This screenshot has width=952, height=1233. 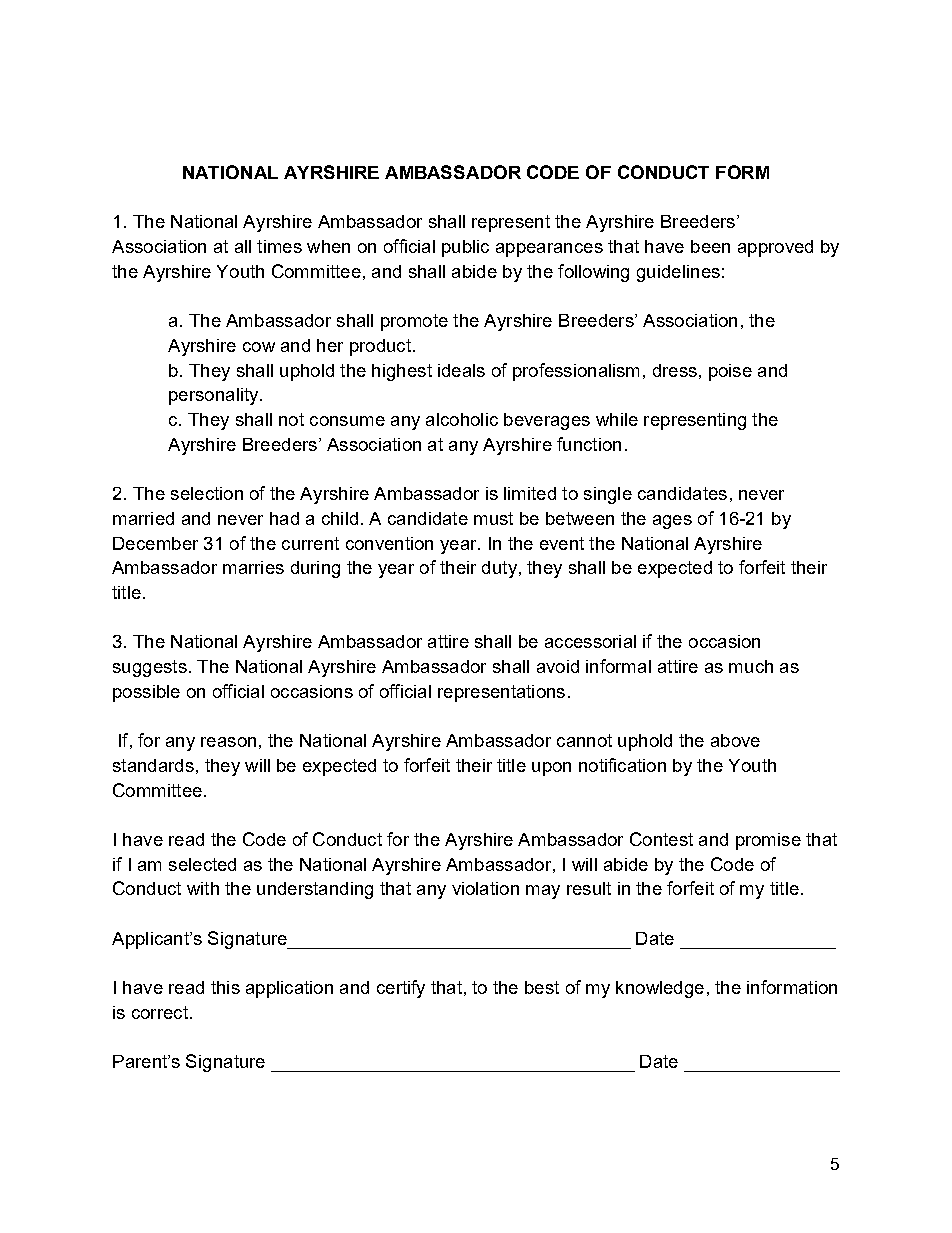 I want to click on marries, so click(x=253, y=567).
